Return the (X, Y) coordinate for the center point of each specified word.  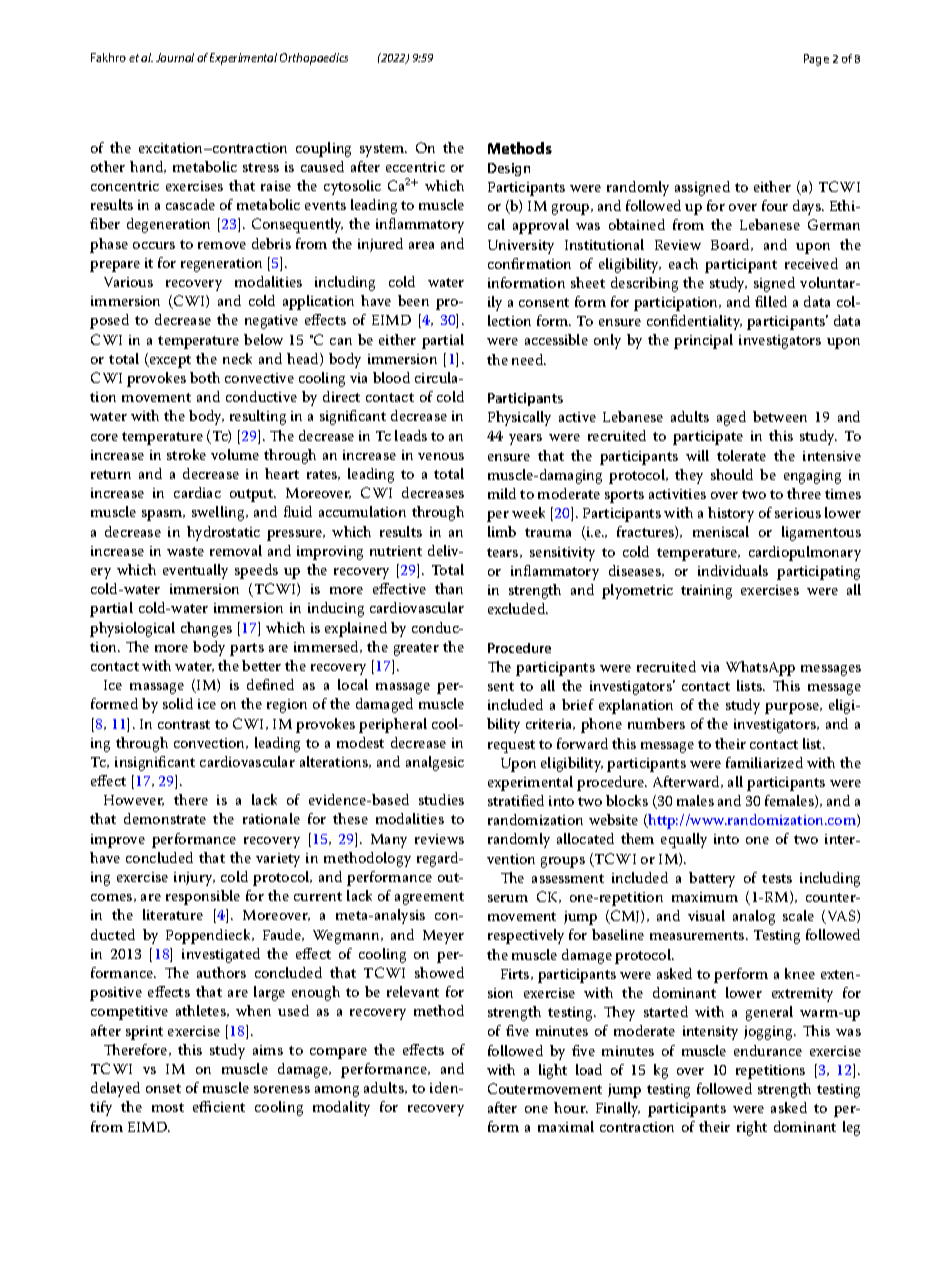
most (168, 1107)
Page (816, 60)
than (449, 588)
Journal (175, 57)
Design (509, 169)
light (553, 1071)
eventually (195, 571)
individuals (733, 570)
